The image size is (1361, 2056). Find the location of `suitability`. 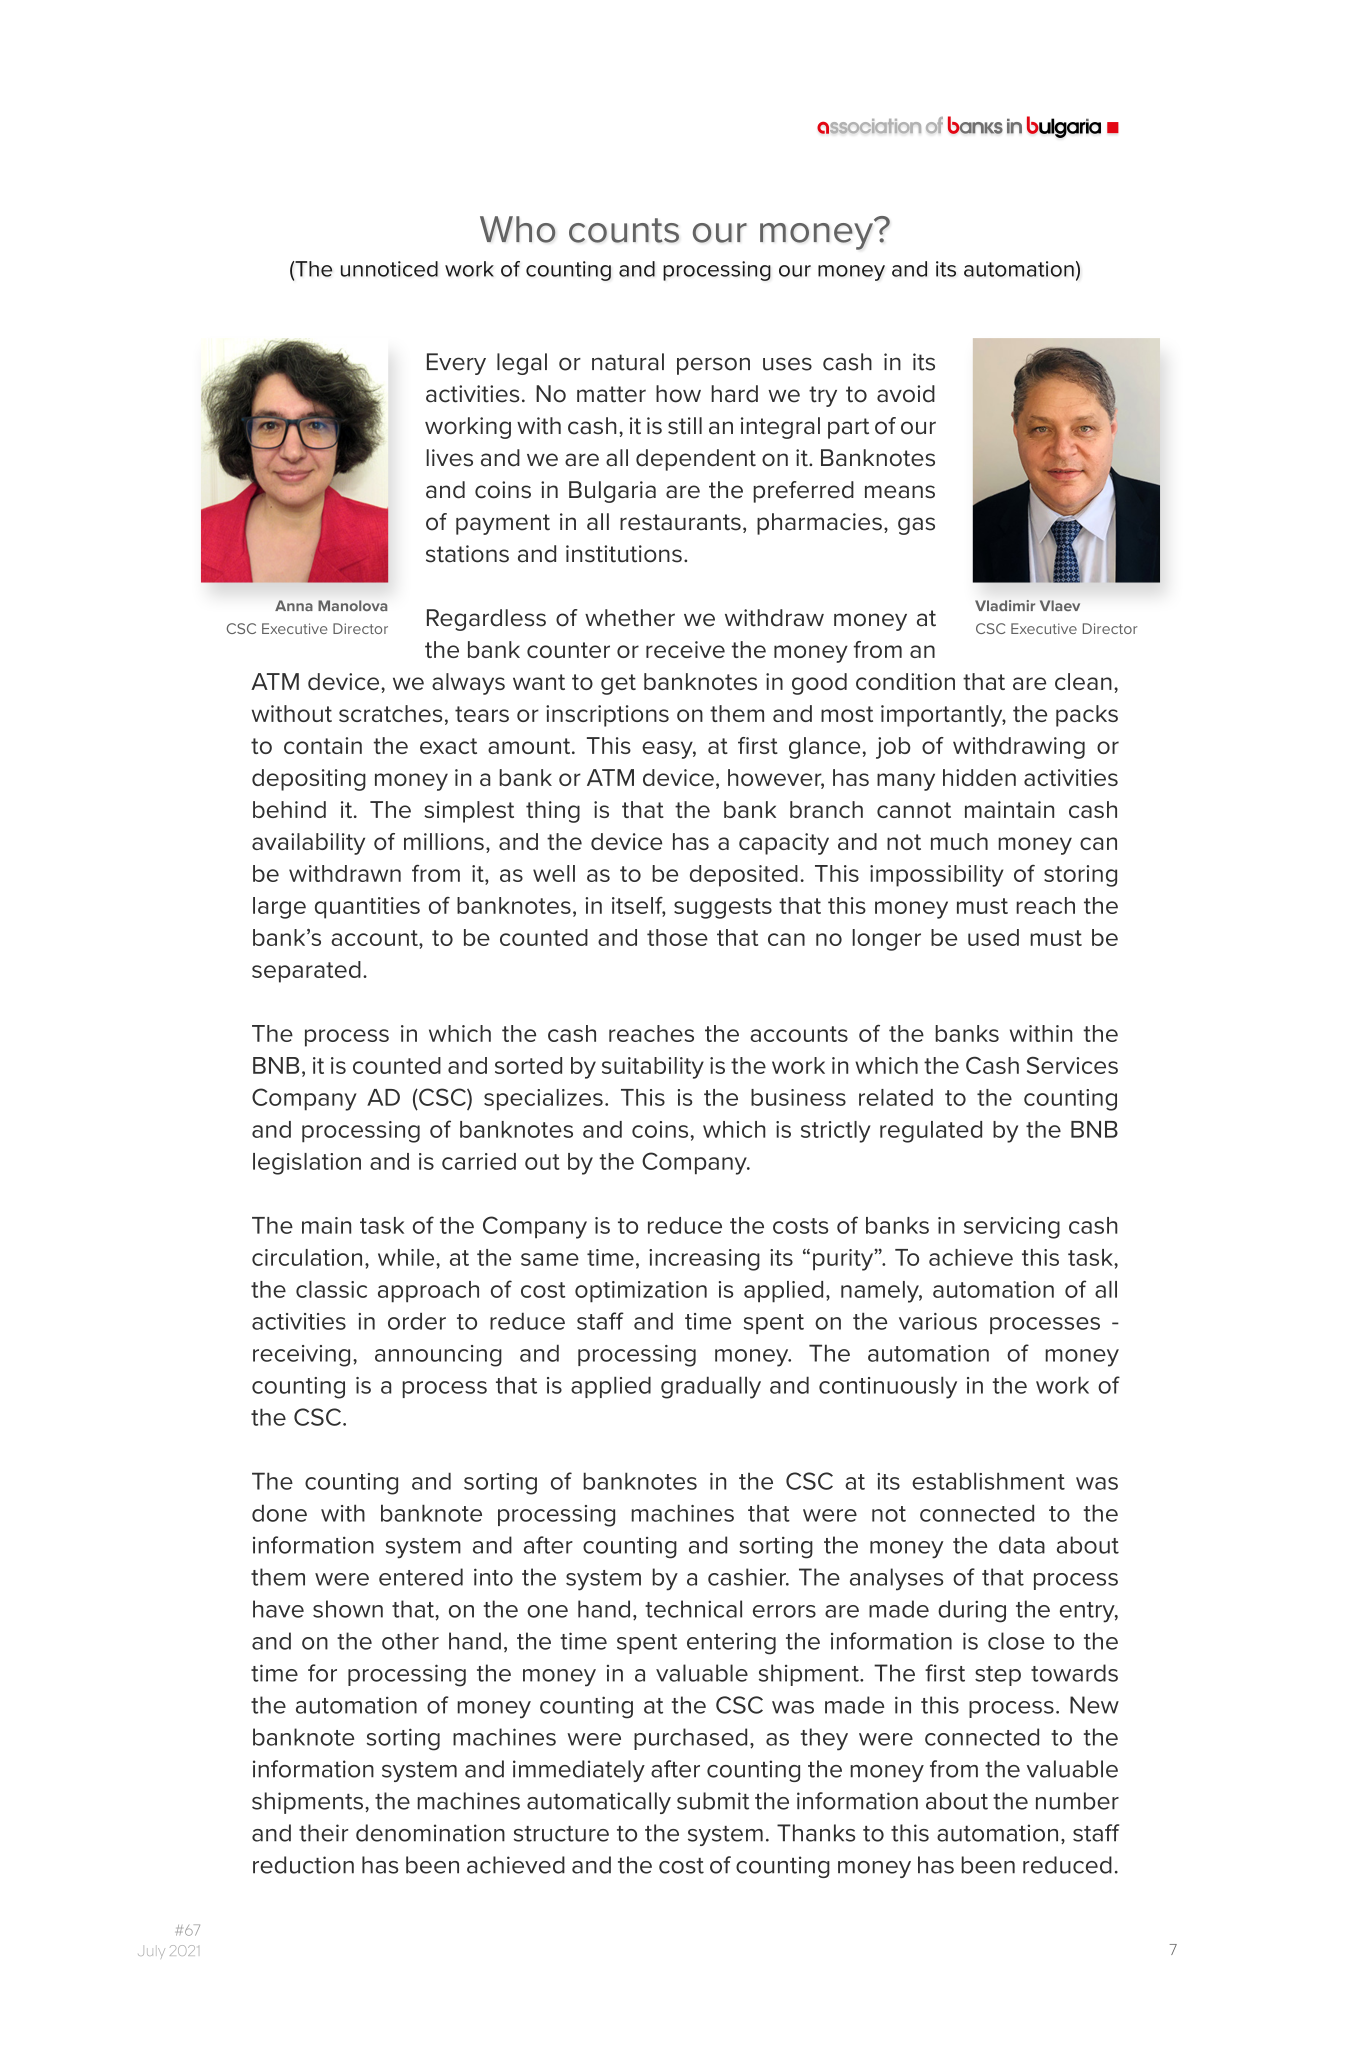

suitability is located at coordinates (653, 1068).
